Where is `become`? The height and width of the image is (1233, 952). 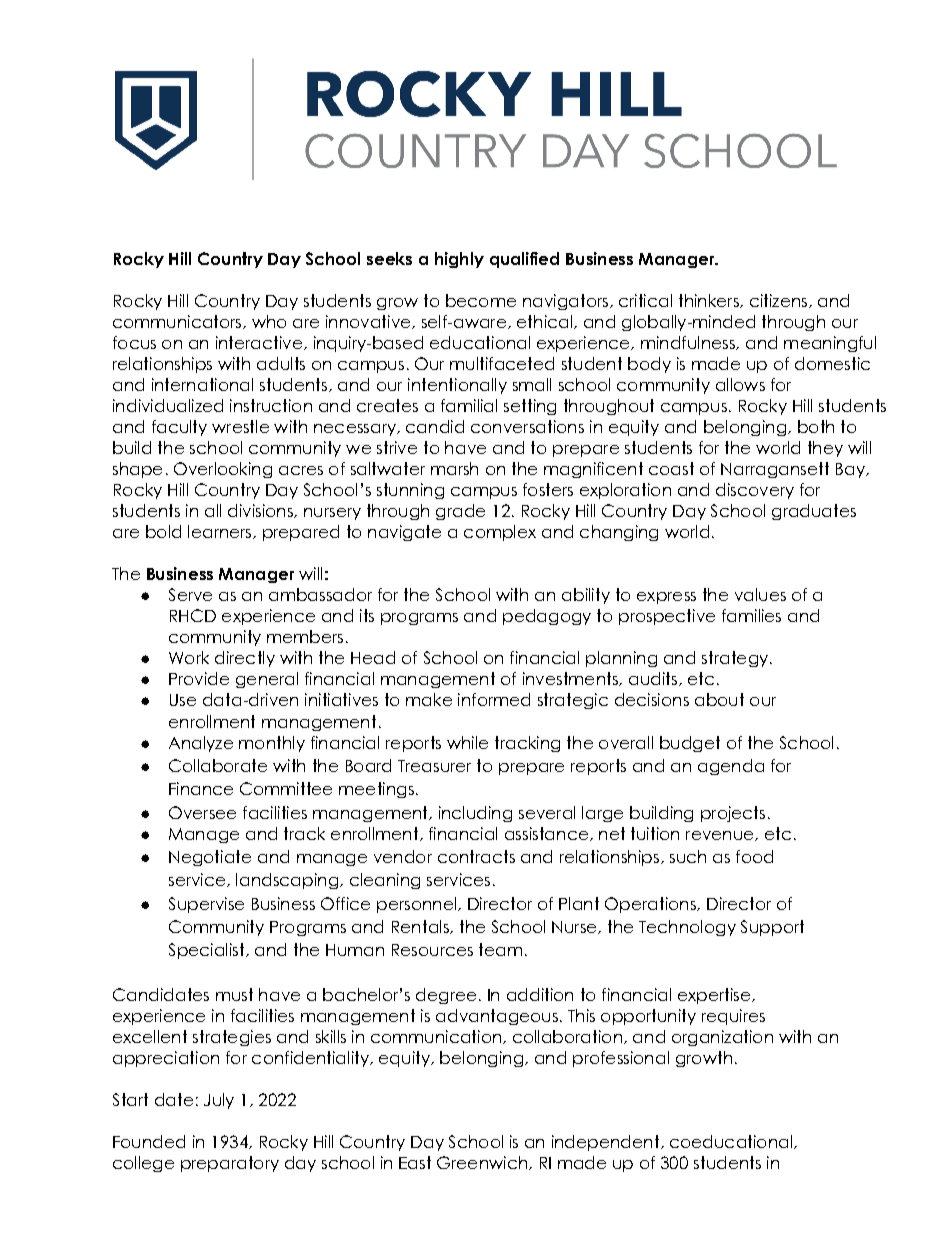 become is located at coordinates (481, 300).
